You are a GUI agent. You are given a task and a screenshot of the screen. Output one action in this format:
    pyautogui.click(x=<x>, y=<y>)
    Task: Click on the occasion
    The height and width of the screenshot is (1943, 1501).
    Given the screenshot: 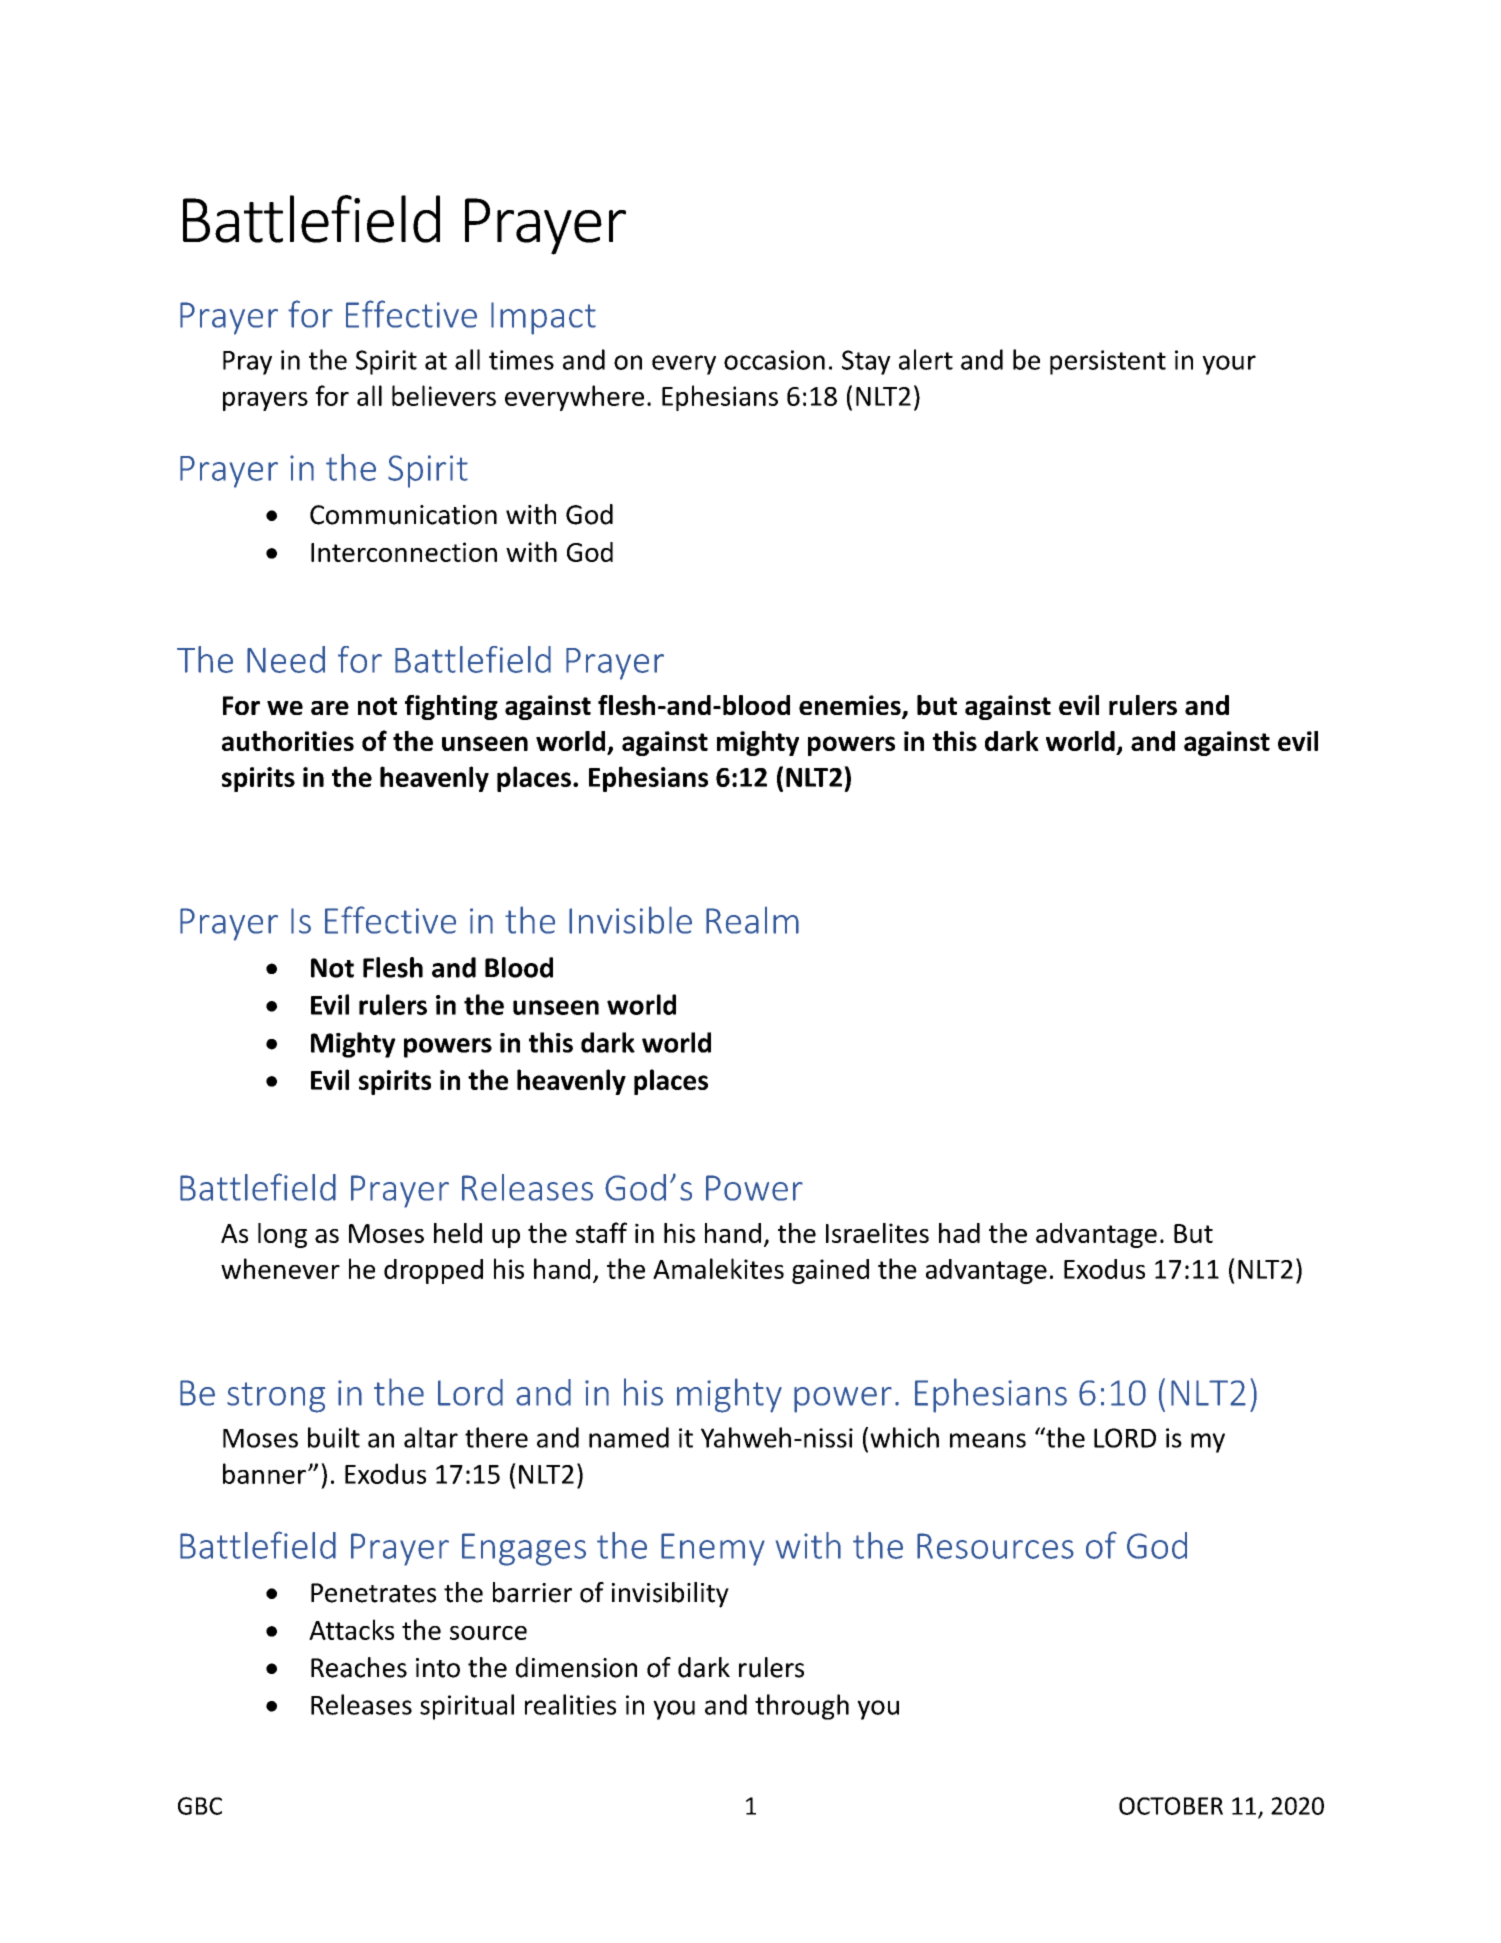 What is the action you would take?
    pyautogui.click(x=774, y=360)
